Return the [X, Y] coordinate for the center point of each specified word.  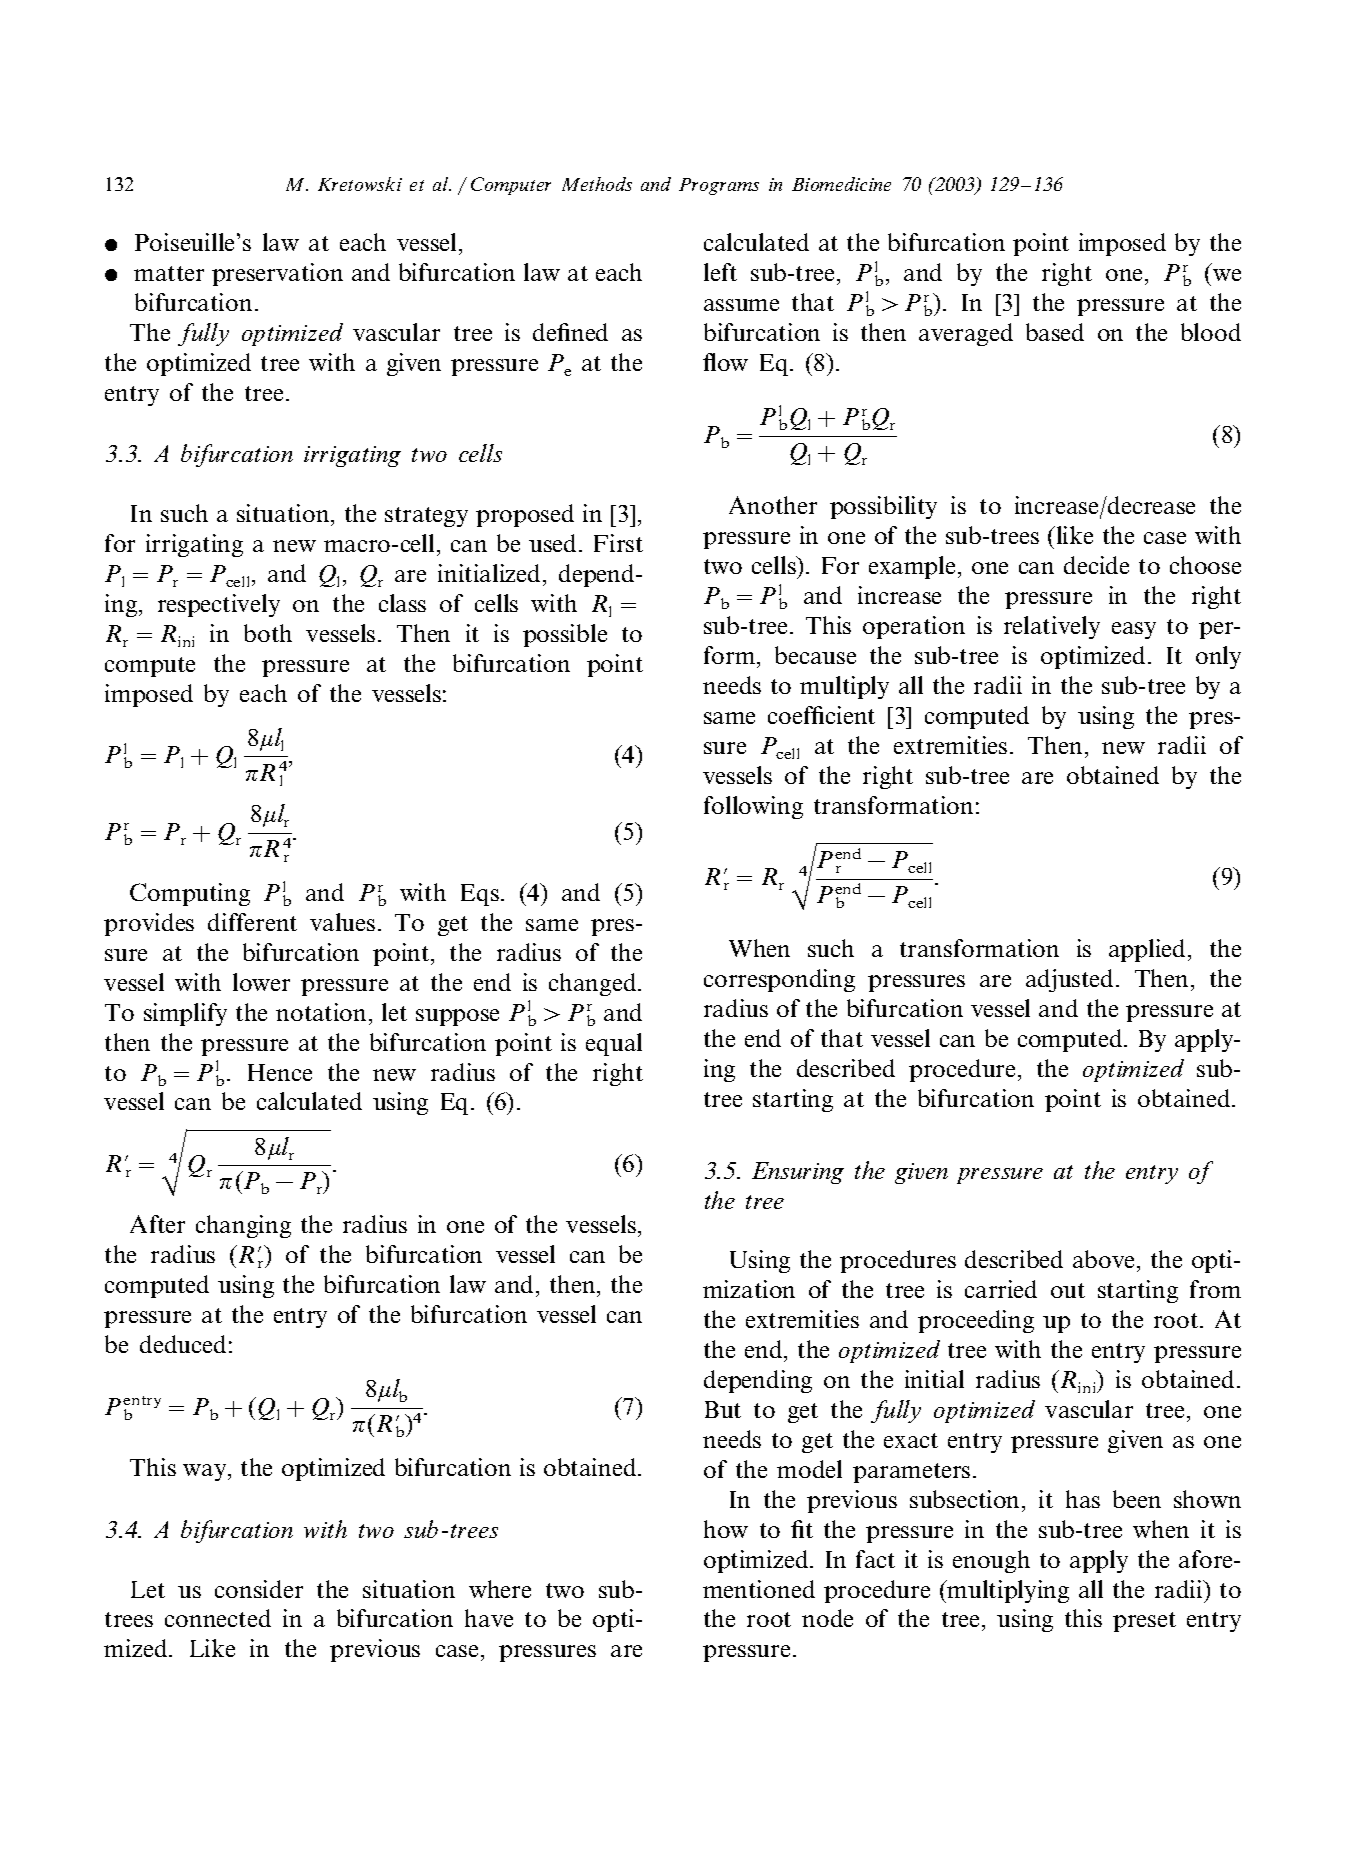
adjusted [1071, 980]
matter [169, 273]
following [753, 807]
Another [773, 505]
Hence [280, 1072]
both [268, 633]
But [723, 1409]
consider [259, 1589]
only [1218, 657]
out [1068, 1290]
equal [614, 1044]
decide [1096, 565]
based [1055, 332]
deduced [183, 1344]
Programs [719, 186]
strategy [426, 517]
